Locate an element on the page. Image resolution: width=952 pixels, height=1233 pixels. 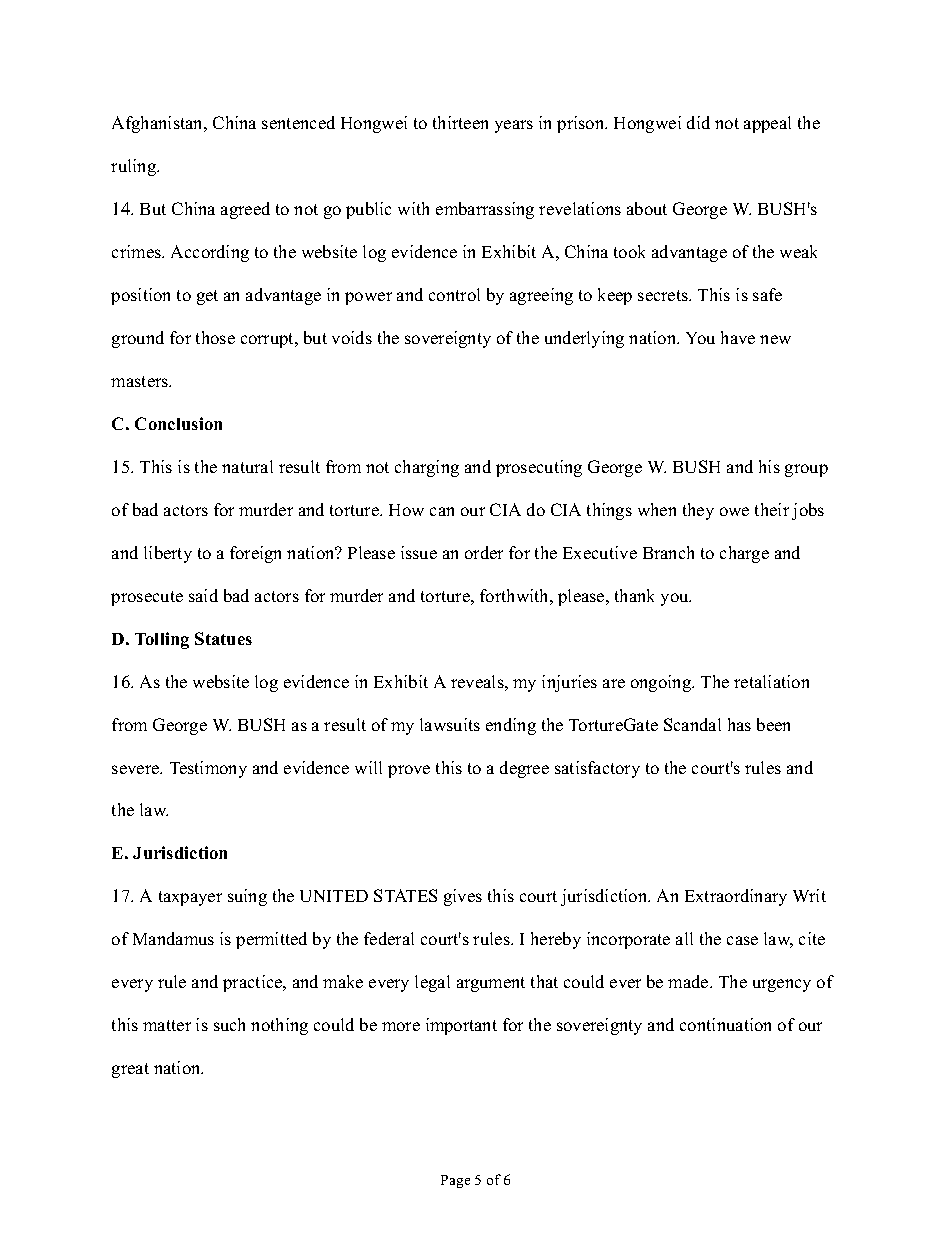
retaliation is located at coordinates (771, 681).
